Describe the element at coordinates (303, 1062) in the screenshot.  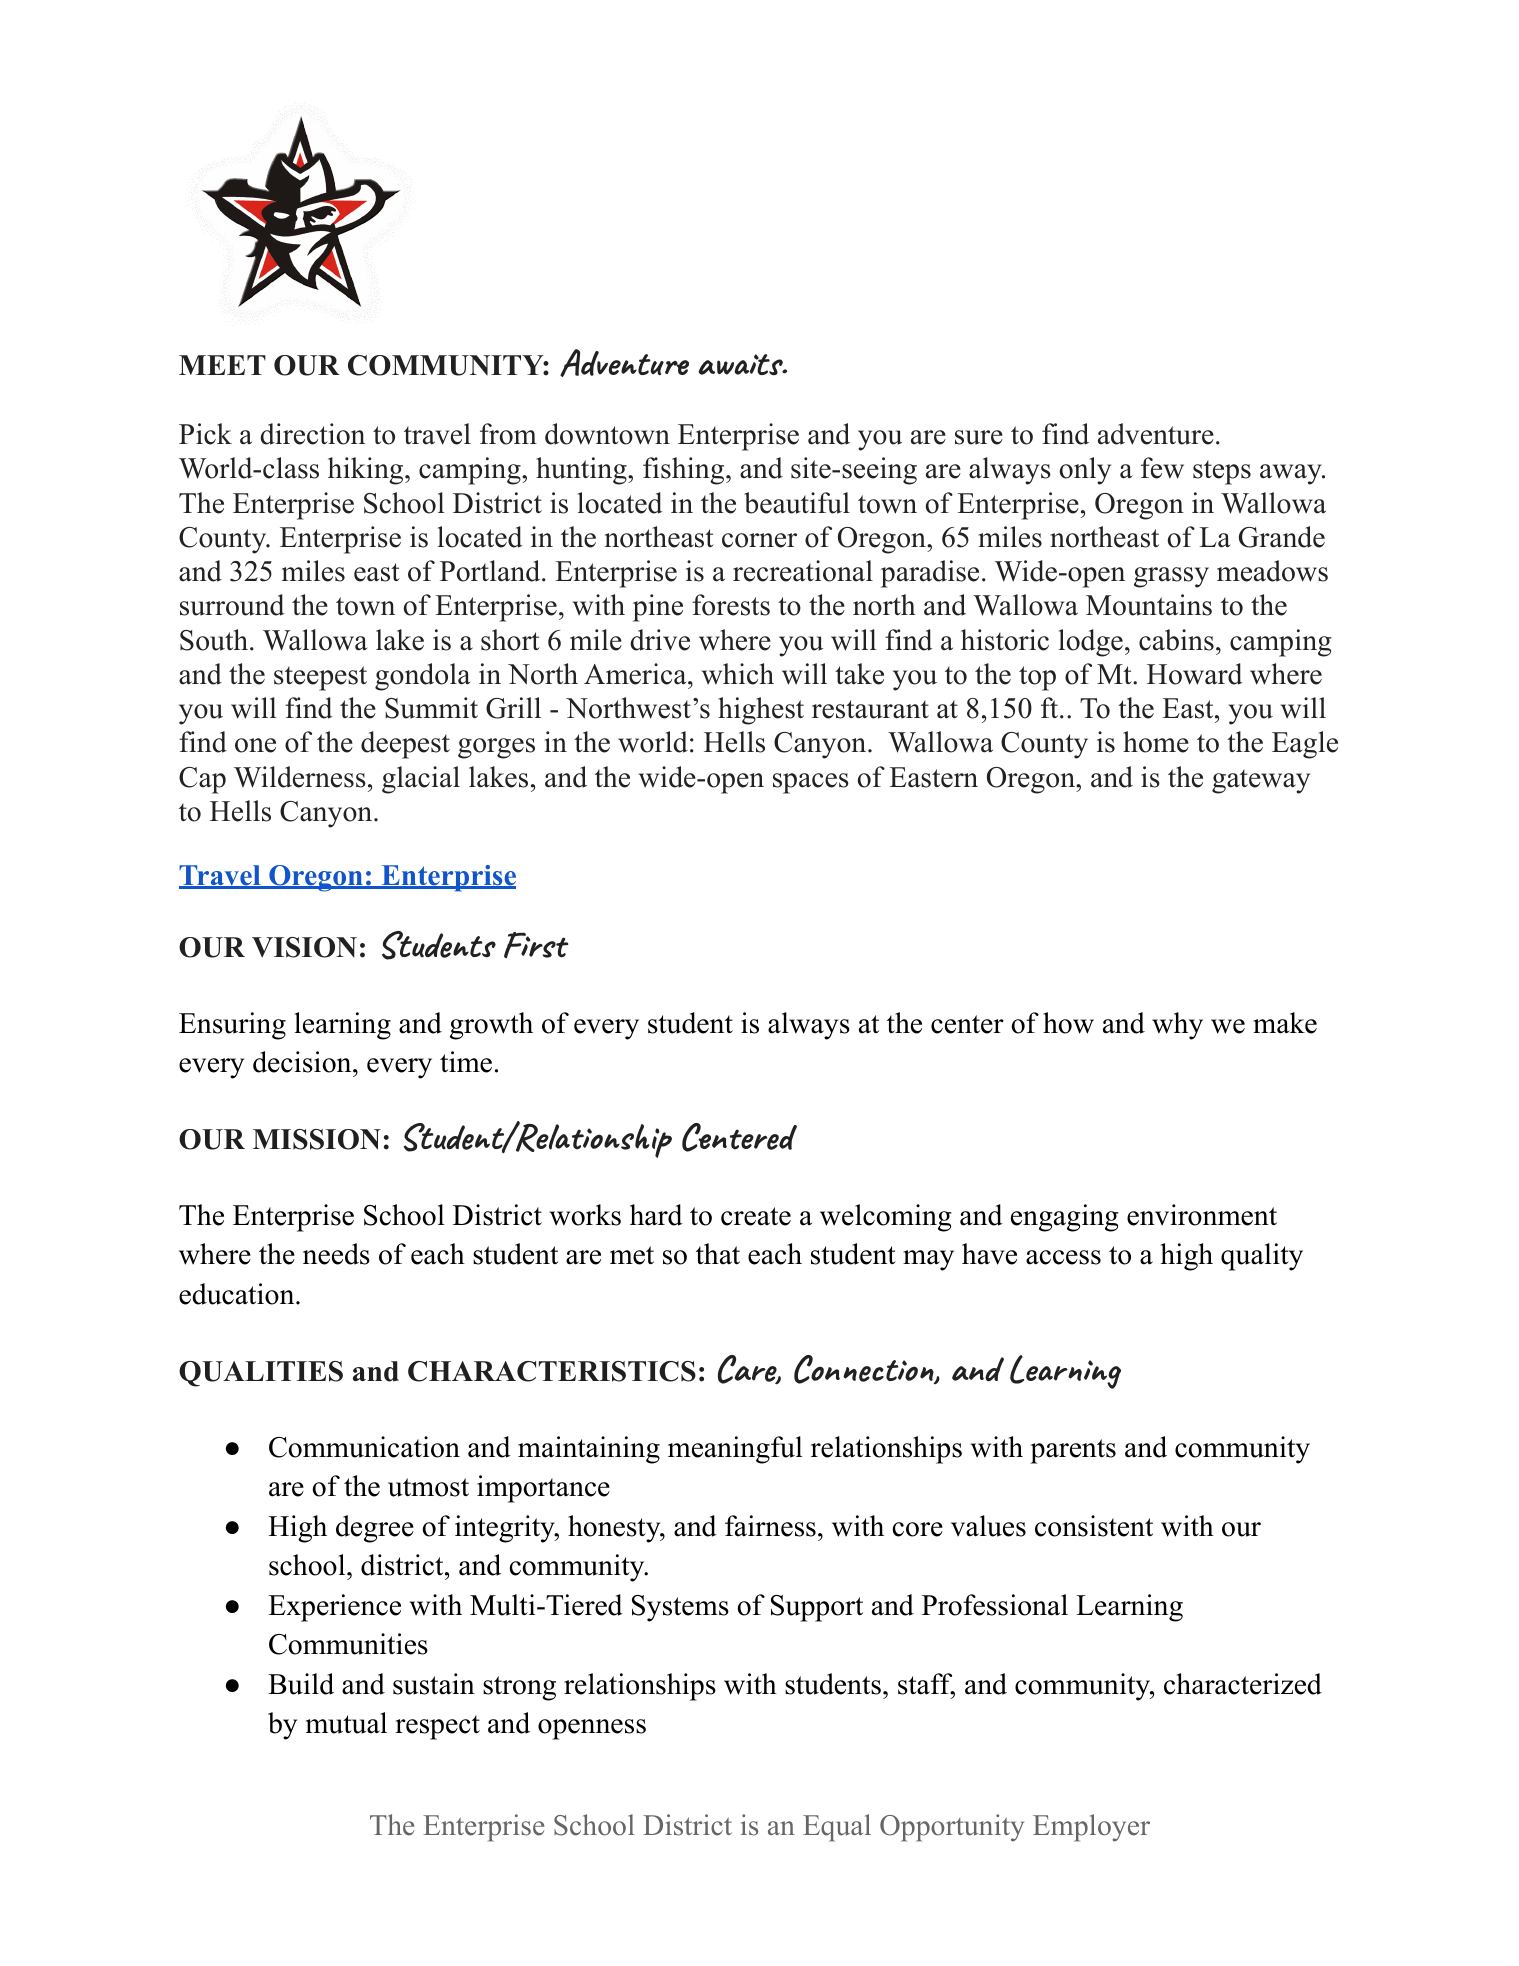
I see `decision` at that location.
